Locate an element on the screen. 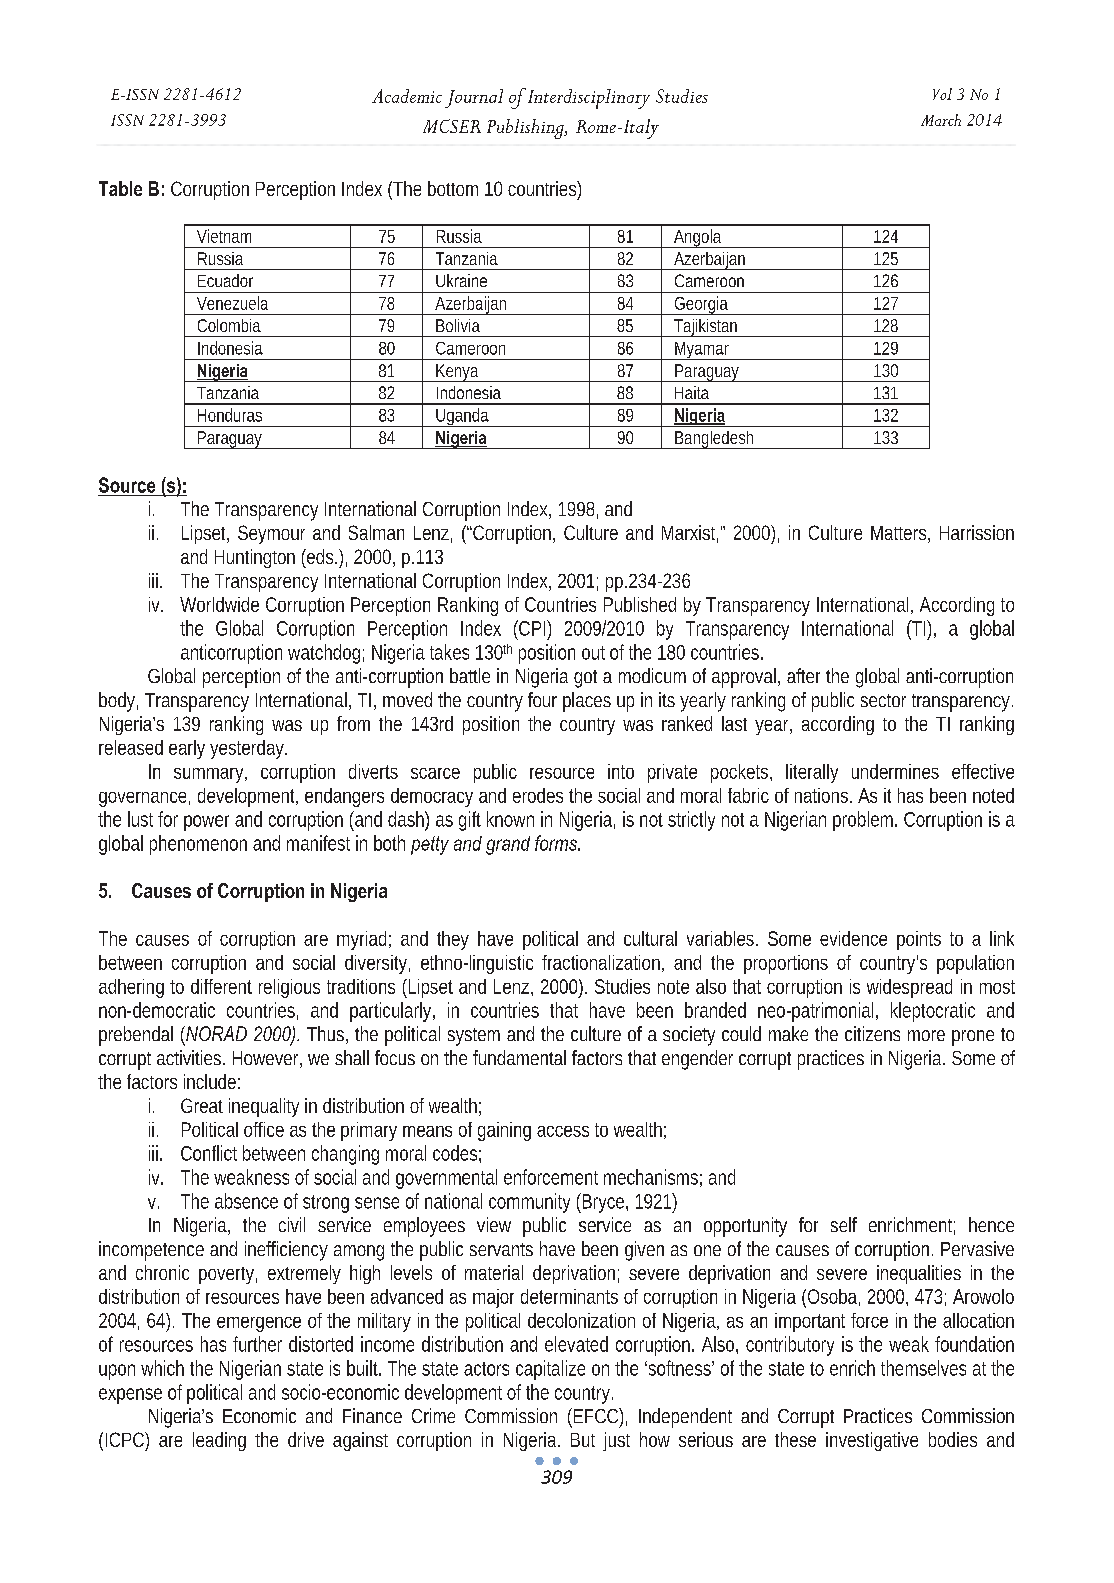 The image size is (1114, 1583). erodes is located at coordinates (538, 795).
